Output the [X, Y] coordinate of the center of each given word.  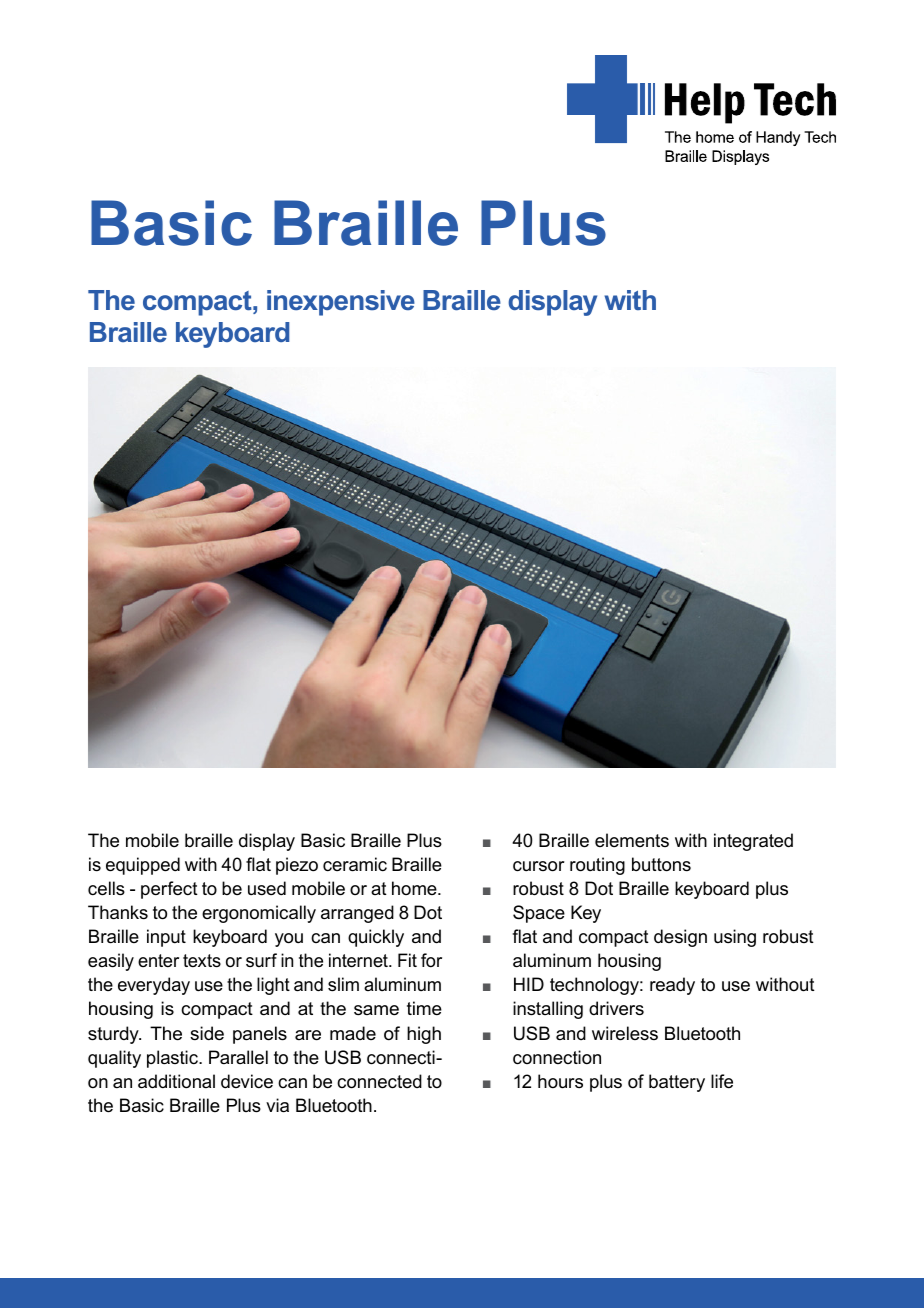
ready [672, 986]
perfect [169, 890]
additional [176, 1081]
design [680, 938]
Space [539, 914]
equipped [143, 866]
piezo [297, 866]
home [415, 888]
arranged [357, 914]
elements [632, 840]
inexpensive [341, 303]
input [166, 938]
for [431, 960]
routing [597, 866]
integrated [753, 842]
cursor [539, 866]
